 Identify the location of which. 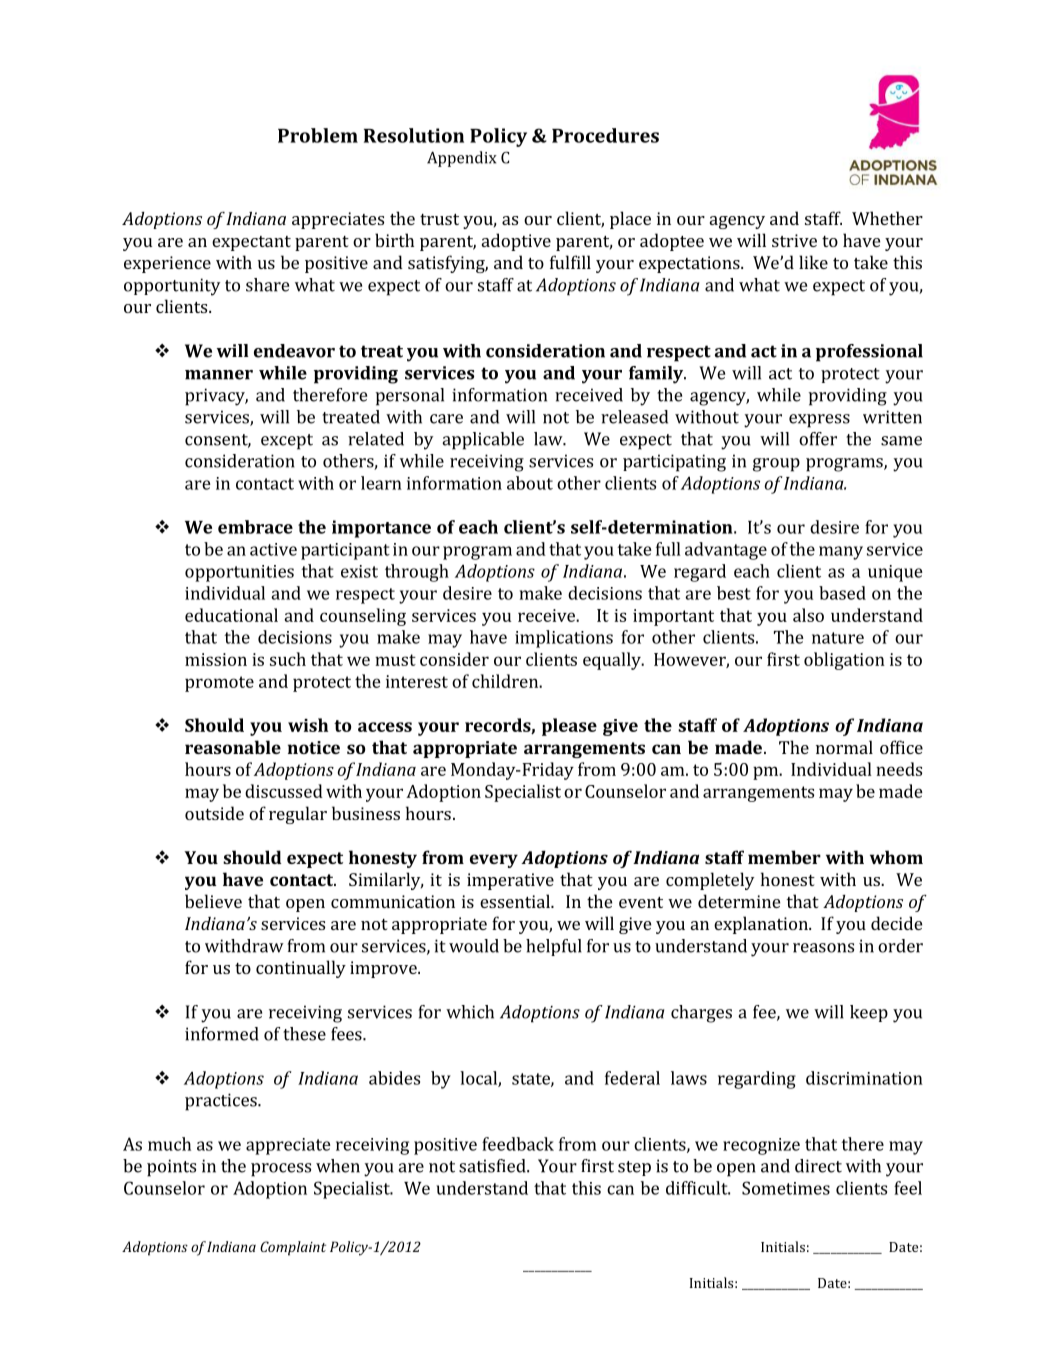
(470, 1012).
